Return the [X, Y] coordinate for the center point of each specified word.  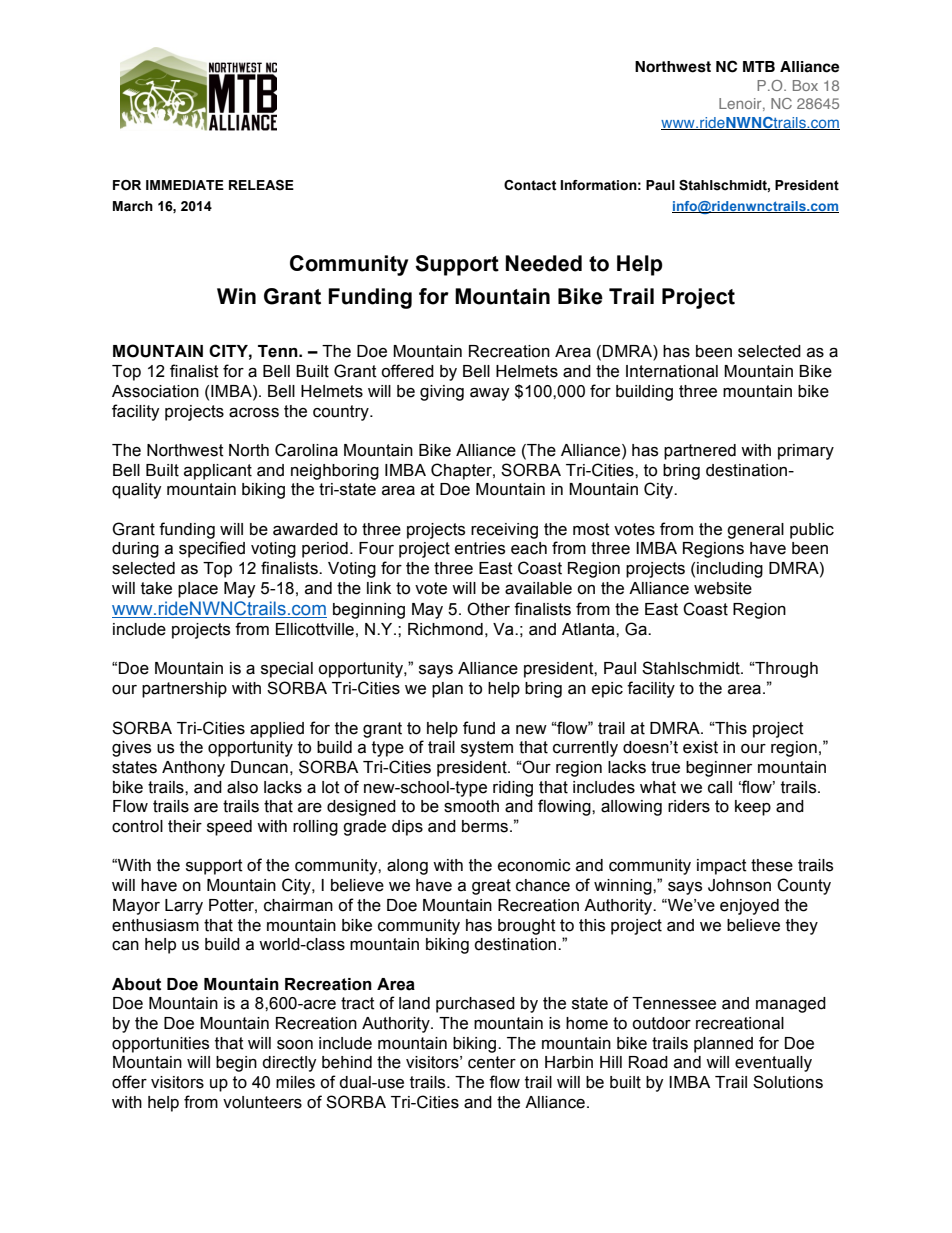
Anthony [193, 769]
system [487, 749]
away [490, 394]
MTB [759, 66]
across [254, 413]
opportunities [160, 1045]
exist [700, 747]
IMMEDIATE [185, 185]
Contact [530, 185]
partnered [700, 452]
